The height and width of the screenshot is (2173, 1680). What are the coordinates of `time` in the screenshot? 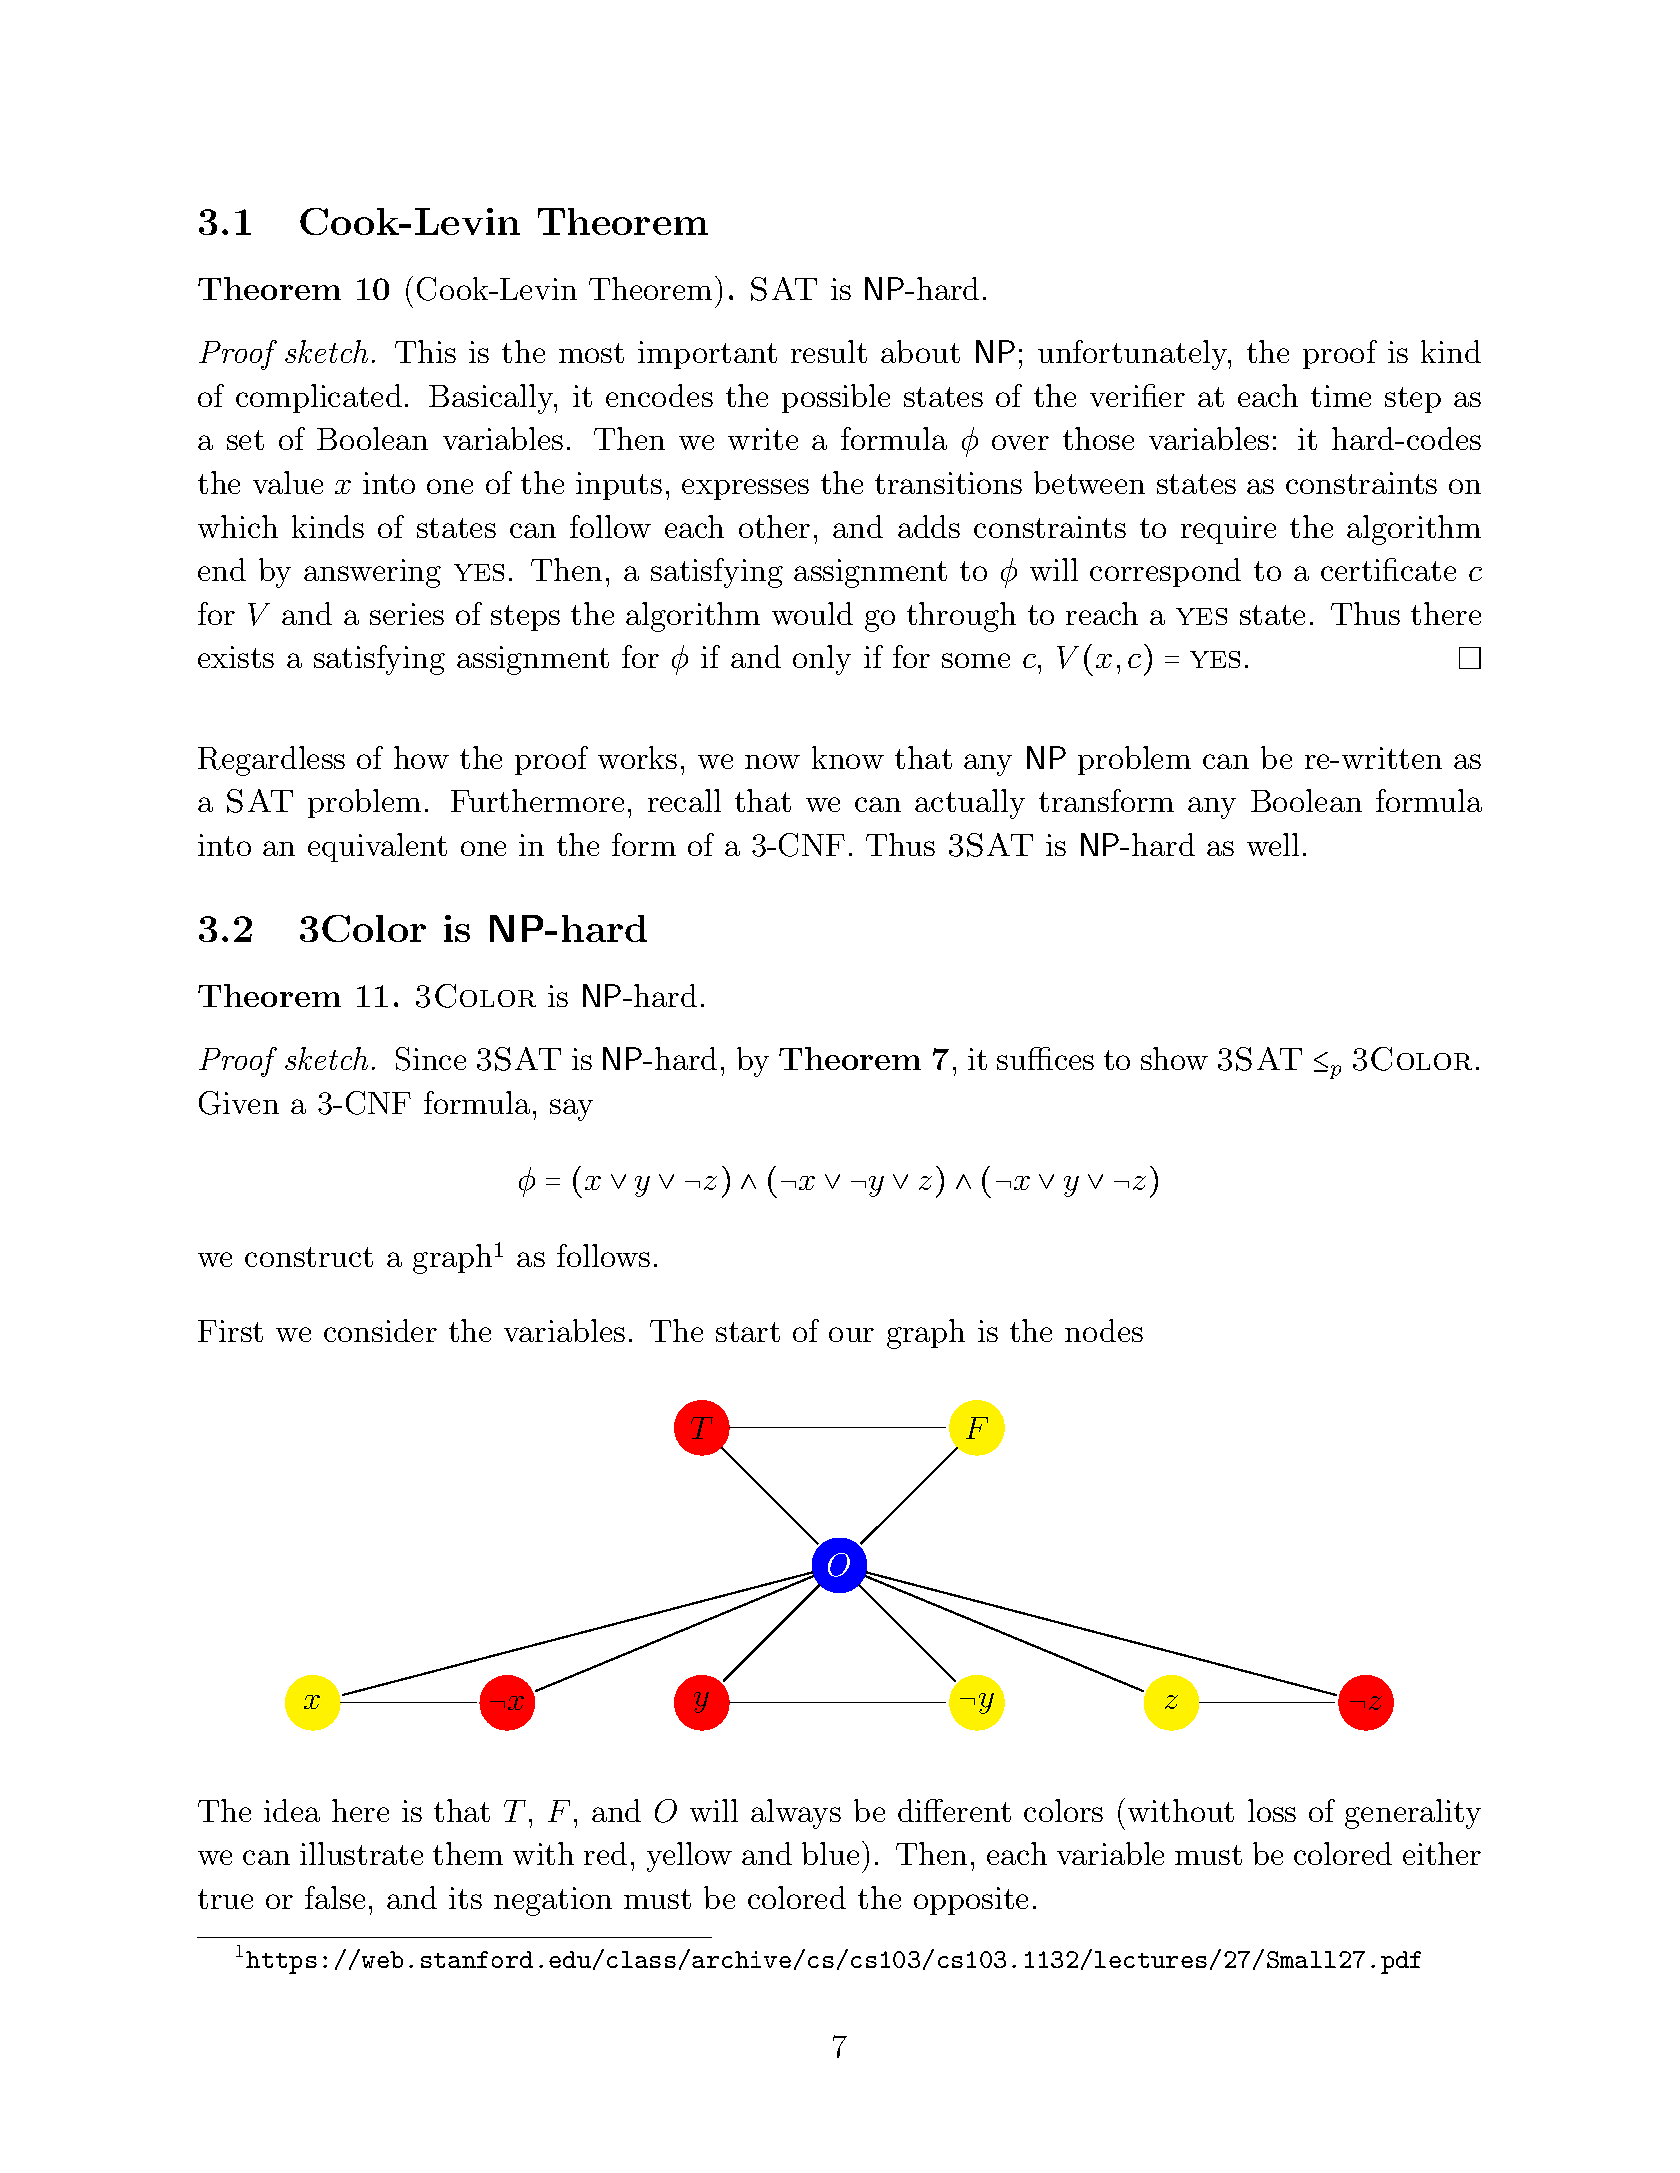 It's located at (1341, 396).
